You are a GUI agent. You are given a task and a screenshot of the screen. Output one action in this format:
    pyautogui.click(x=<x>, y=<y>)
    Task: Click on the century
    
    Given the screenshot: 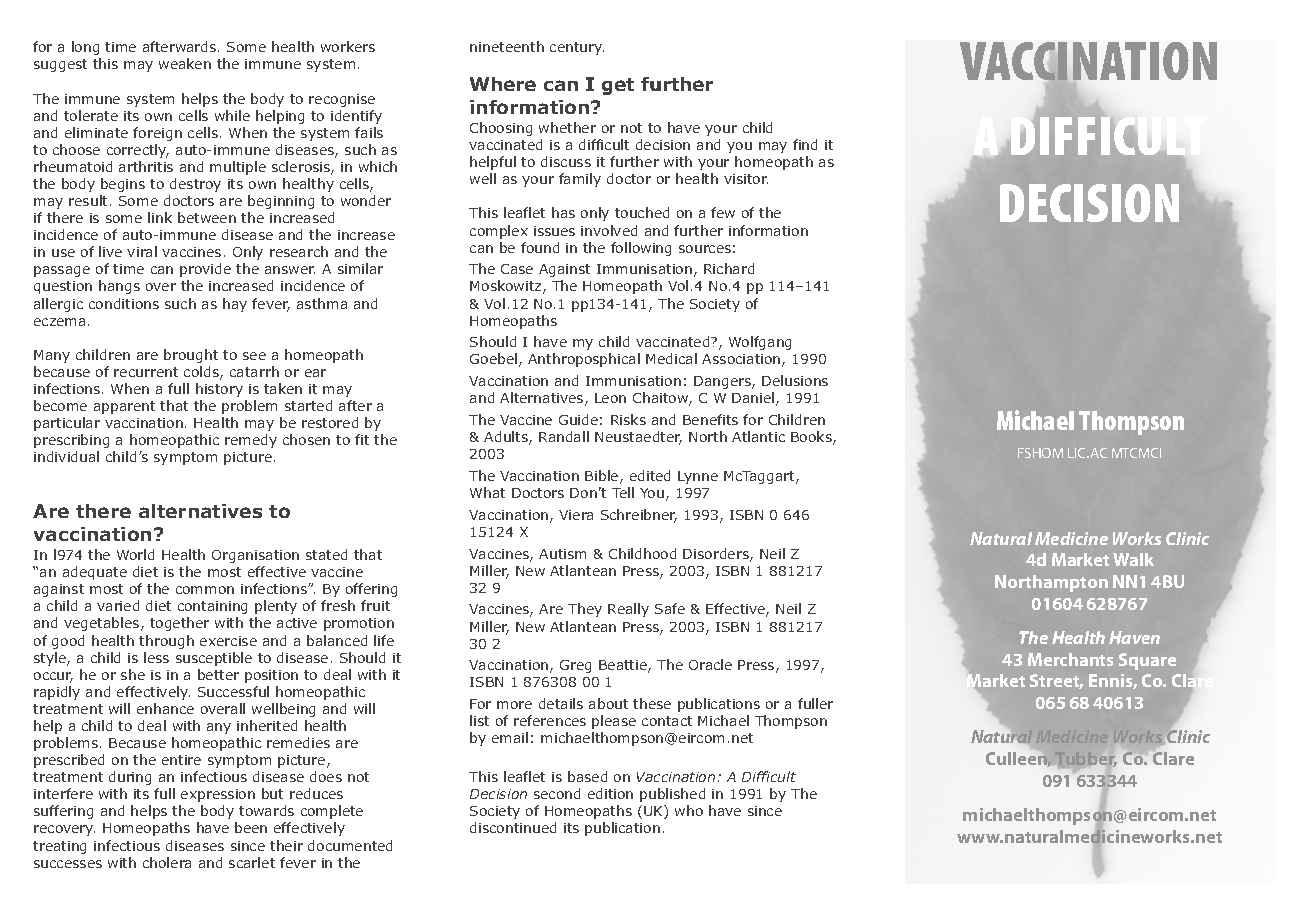 What is the action you would take?
    pyautogui.click(x=577, y=48)
